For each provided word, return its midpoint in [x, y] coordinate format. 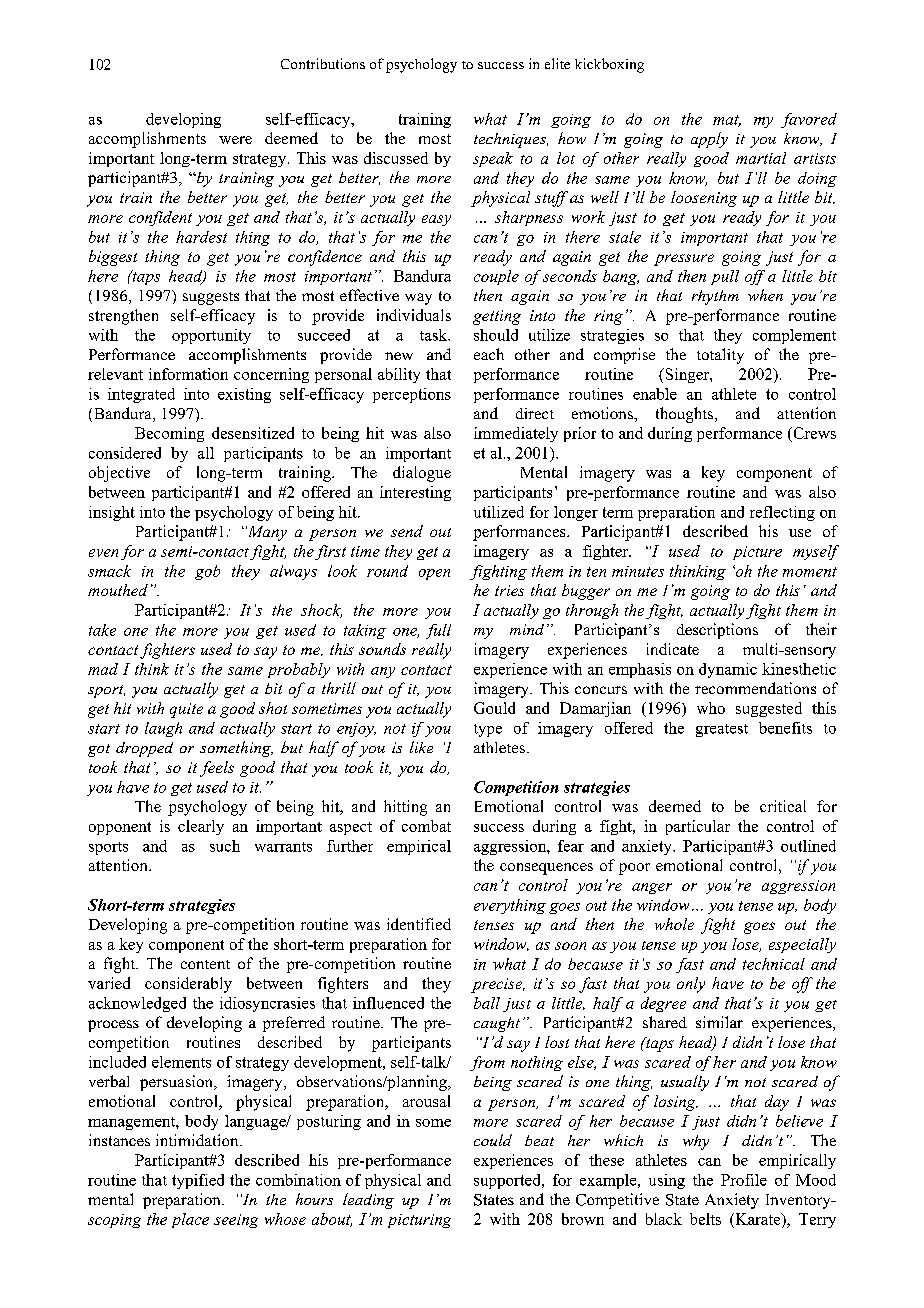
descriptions [717, 631]
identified [419, 924]
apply [709, 140]
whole [674, 924]
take [102, 630]
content [205, 964]
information [188, 374]
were [235, 140]
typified [198, 1181]
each [489, 354]
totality [720, 356]
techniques [511, 140]
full [438, 631]
